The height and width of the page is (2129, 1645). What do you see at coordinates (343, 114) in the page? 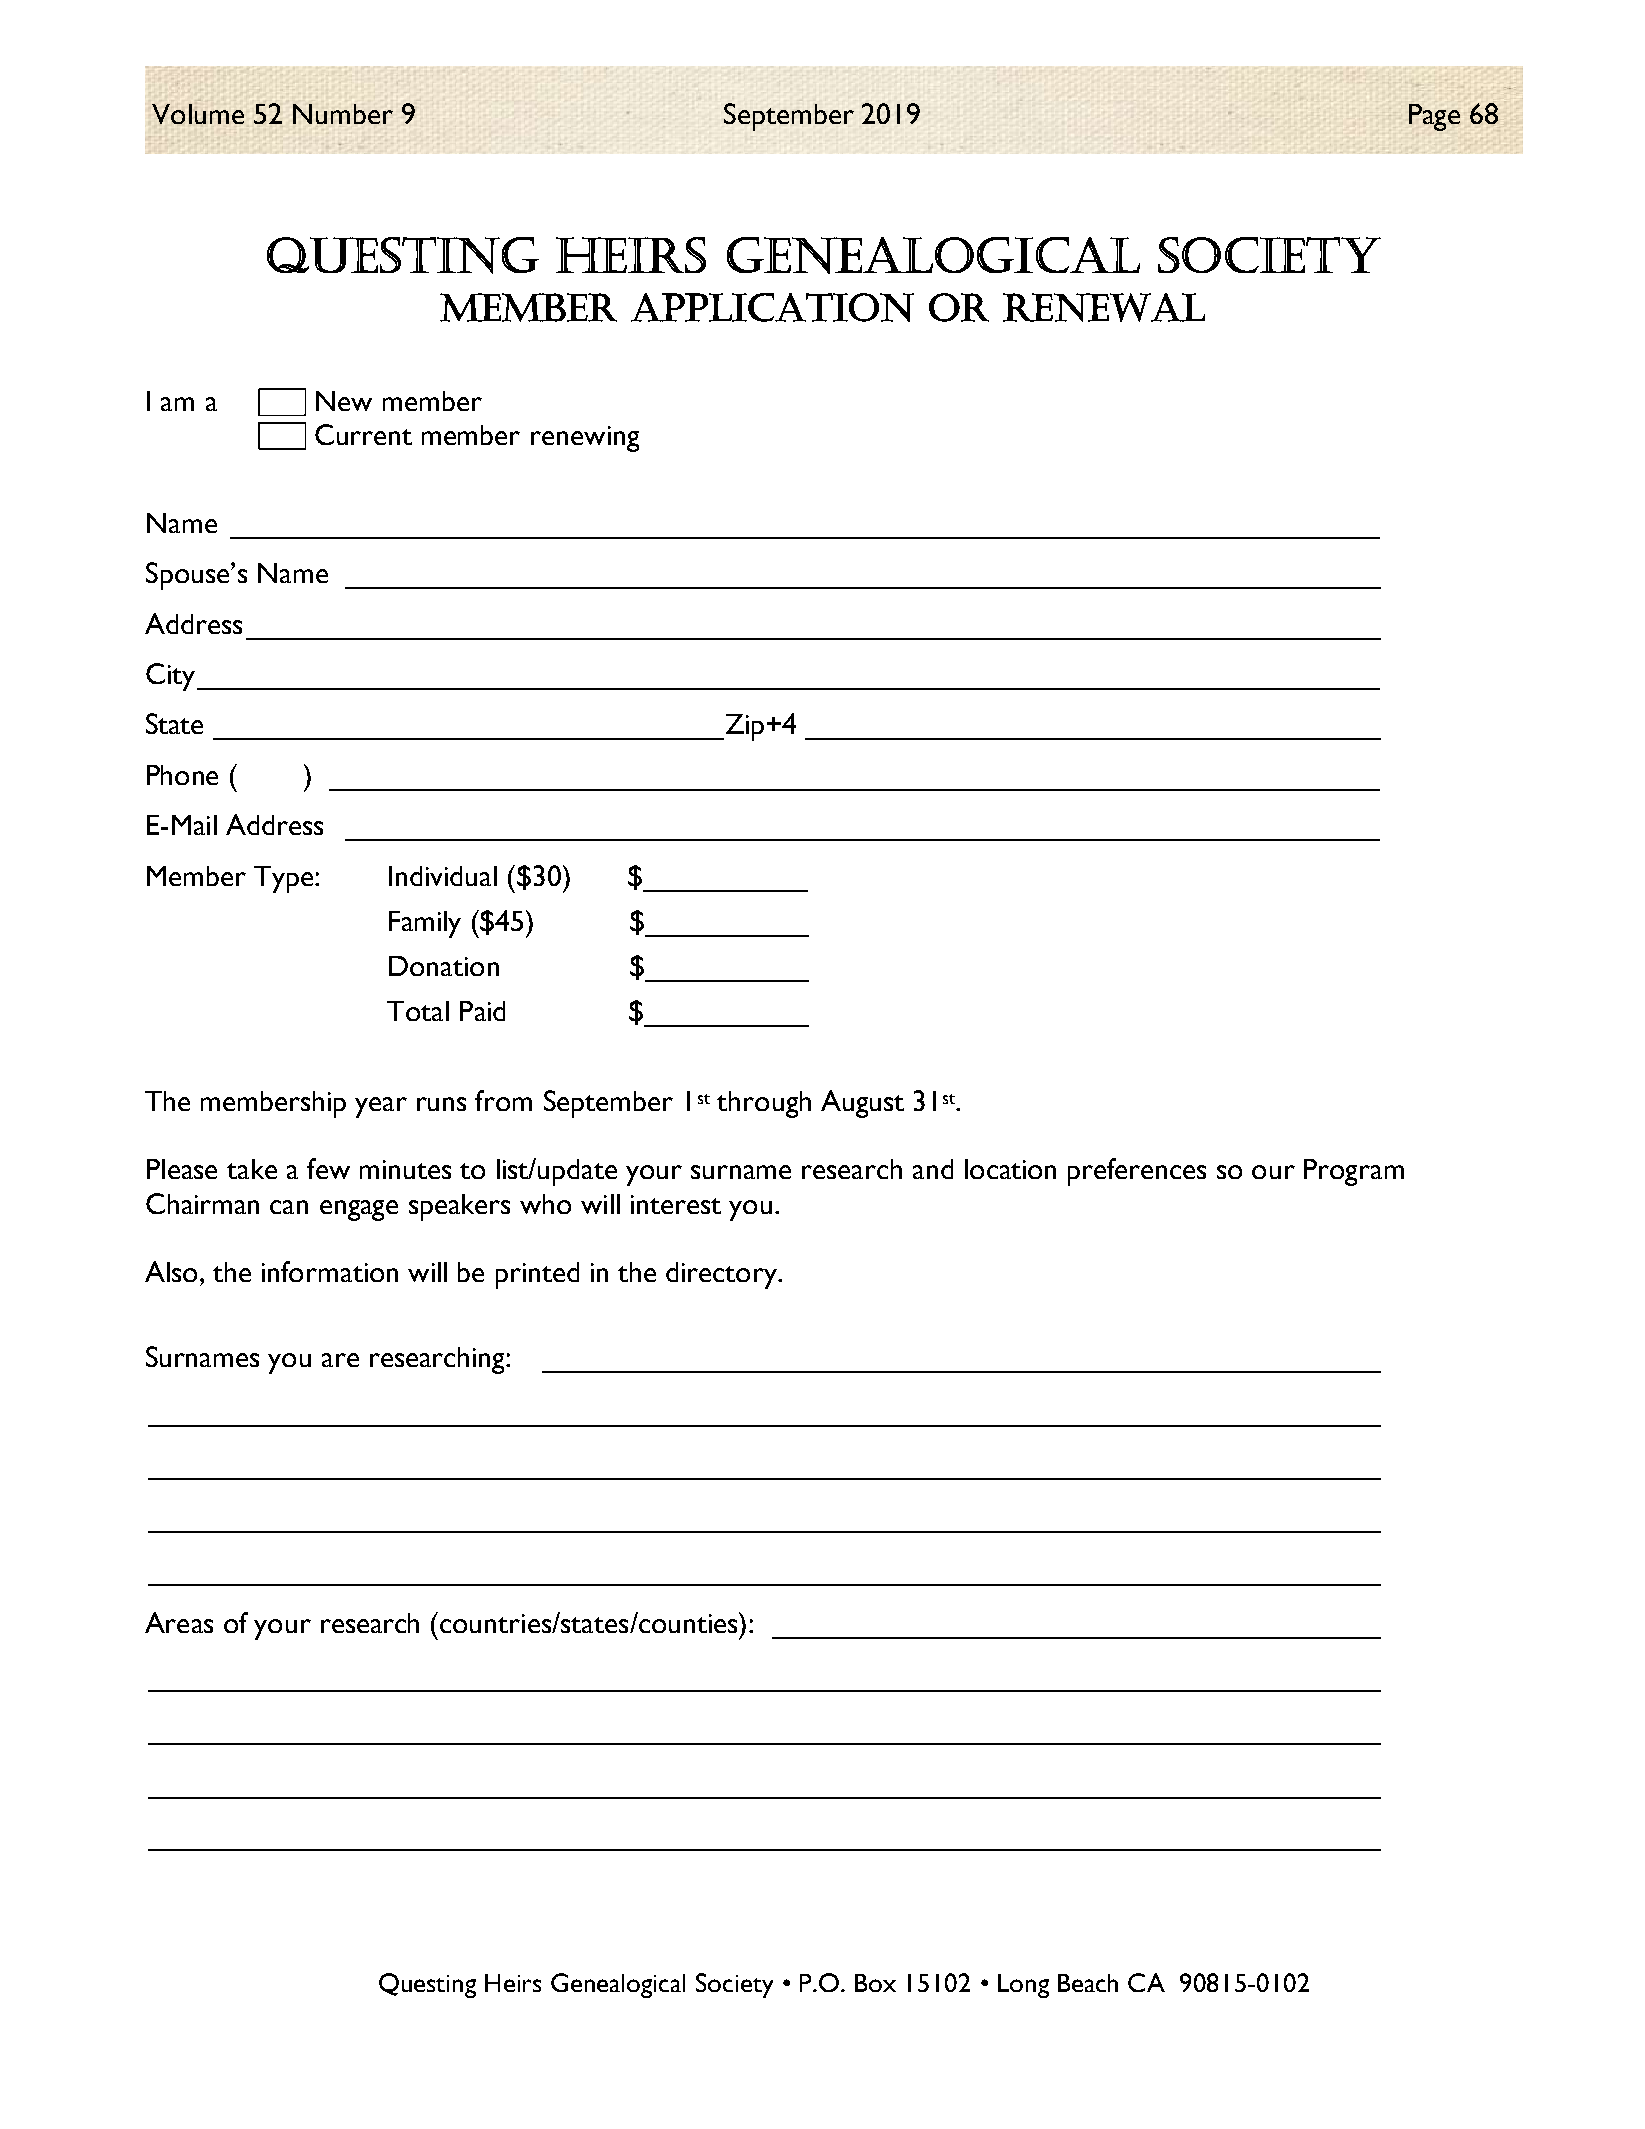
I see `Number` at bounding box center [343, 114].
